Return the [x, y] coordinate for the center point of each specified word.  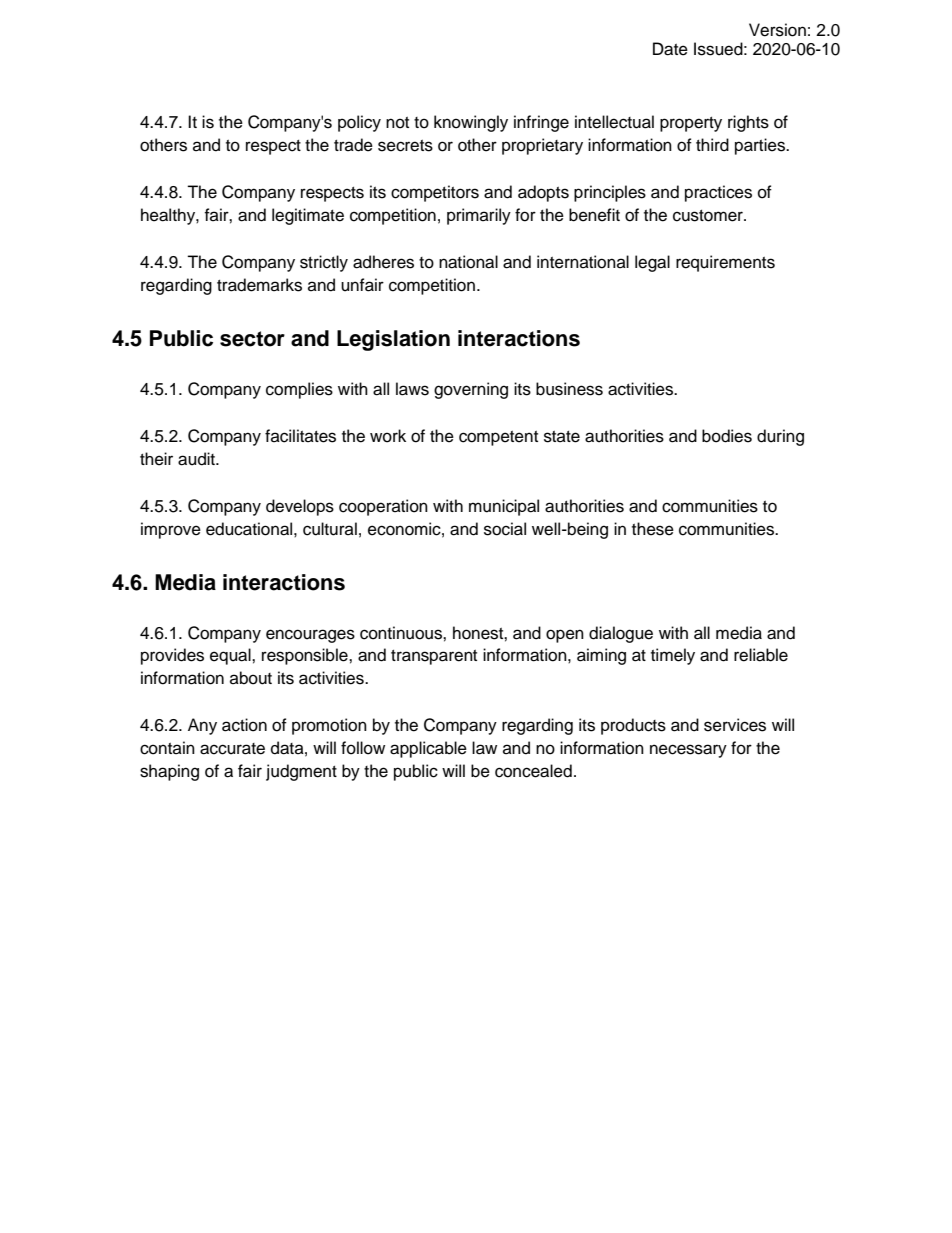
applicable [428, 749]
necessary [688, 751]
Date [670, 49]
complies [299, 390]
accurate [232, 749]
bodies [727, 436]
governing [471, 390]
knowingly [471, 123]
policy [359, 123]
